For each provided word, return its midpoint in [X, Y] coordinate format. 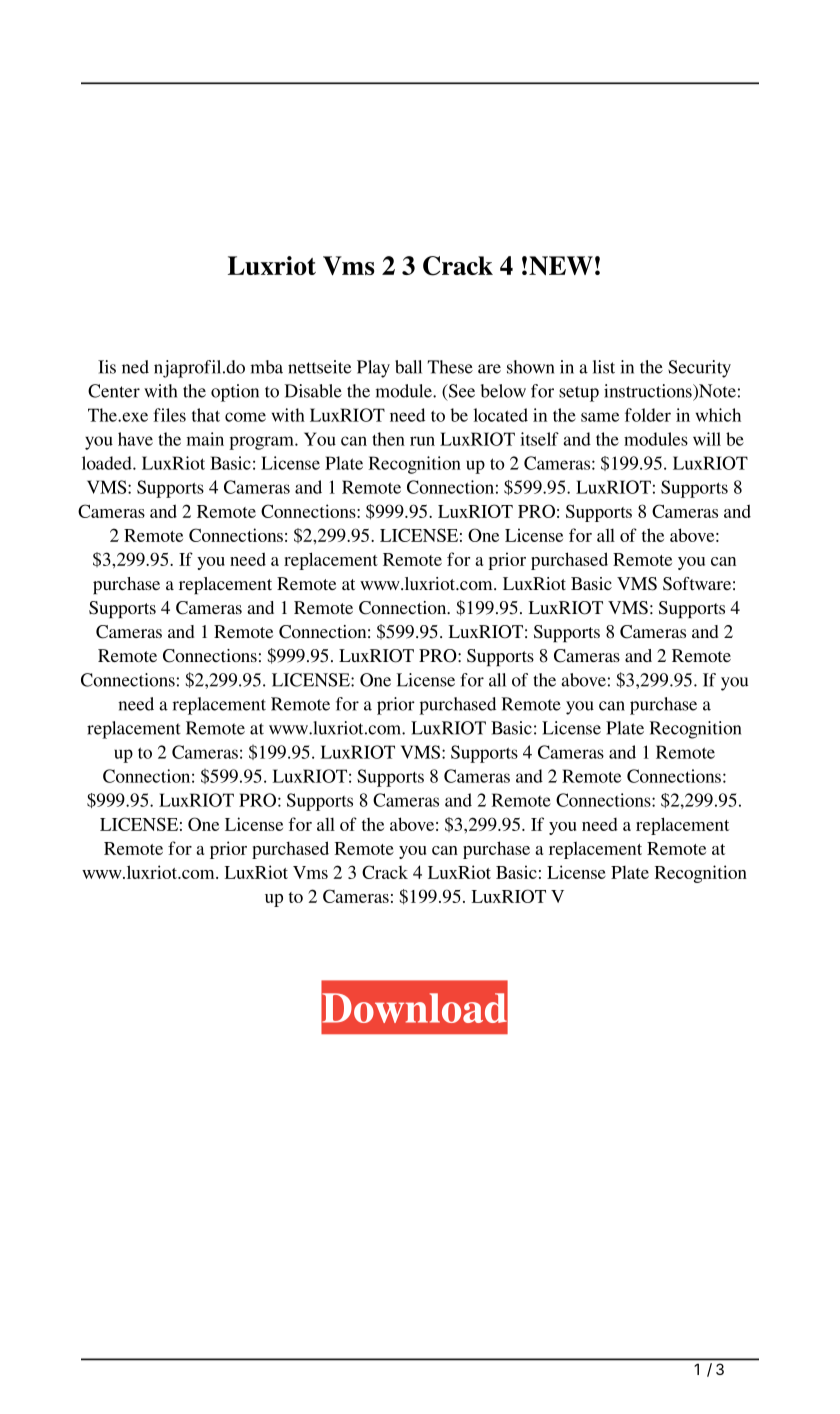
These [450, 367]
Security [699, 369]
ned [135, 367]
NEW [561, 266]
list [604, 367]
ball [408, 367]
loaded [108, 463]
